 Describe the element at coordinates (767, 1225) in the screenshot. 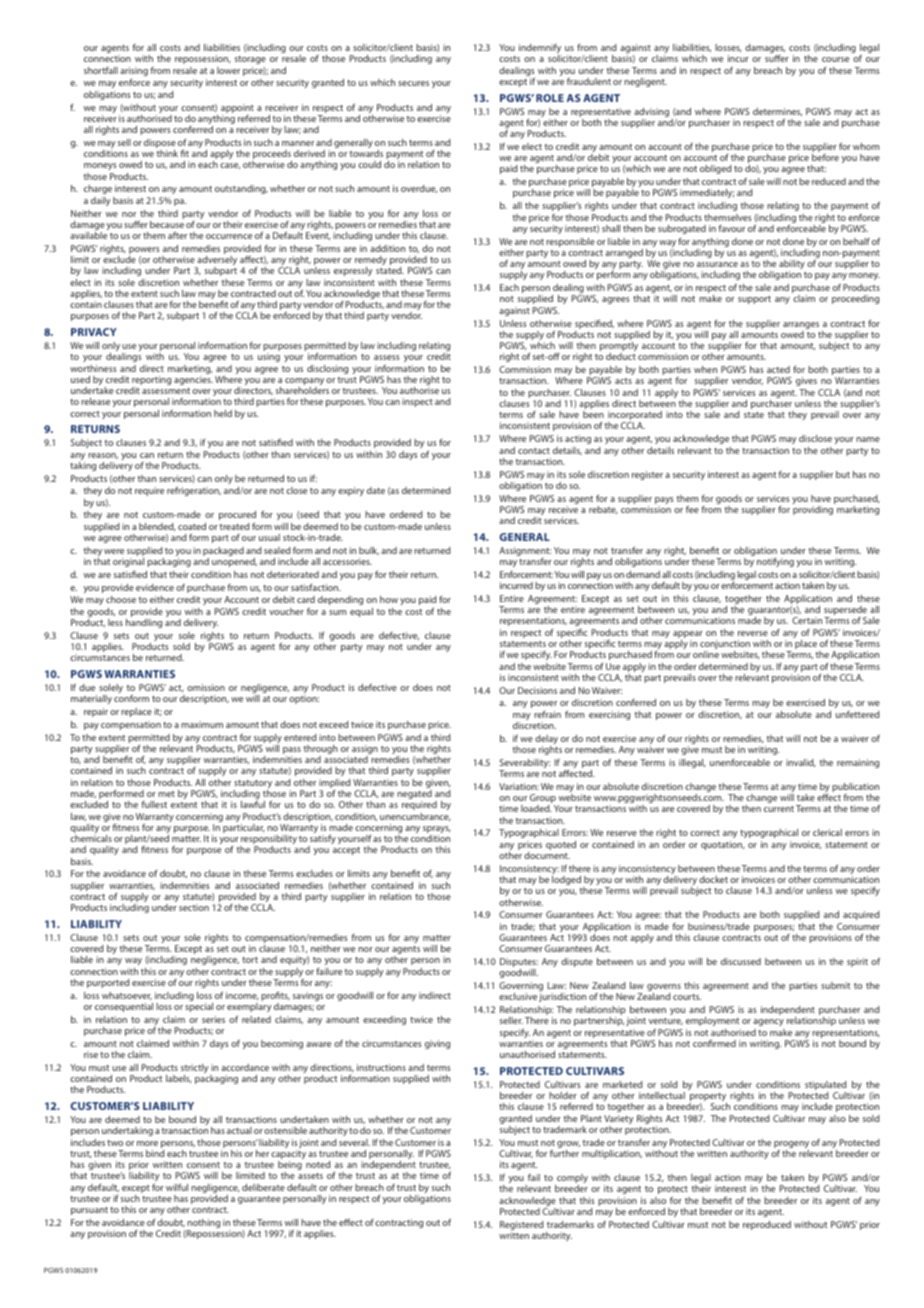

I see `reproduced` at that location.
